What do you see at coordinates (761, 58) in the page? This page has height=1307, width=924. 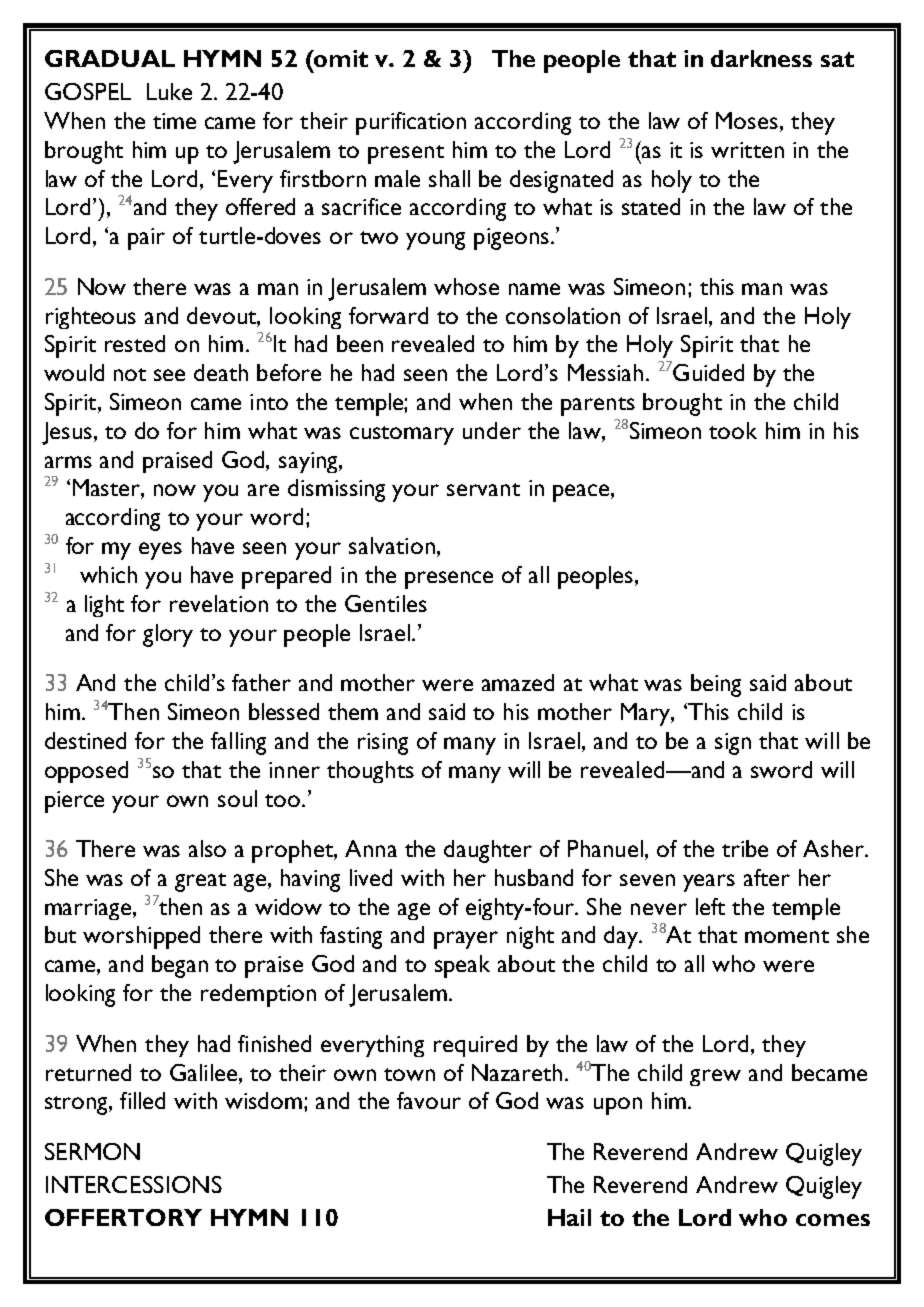 I see `darkness` at bounding box center [761, 58].
